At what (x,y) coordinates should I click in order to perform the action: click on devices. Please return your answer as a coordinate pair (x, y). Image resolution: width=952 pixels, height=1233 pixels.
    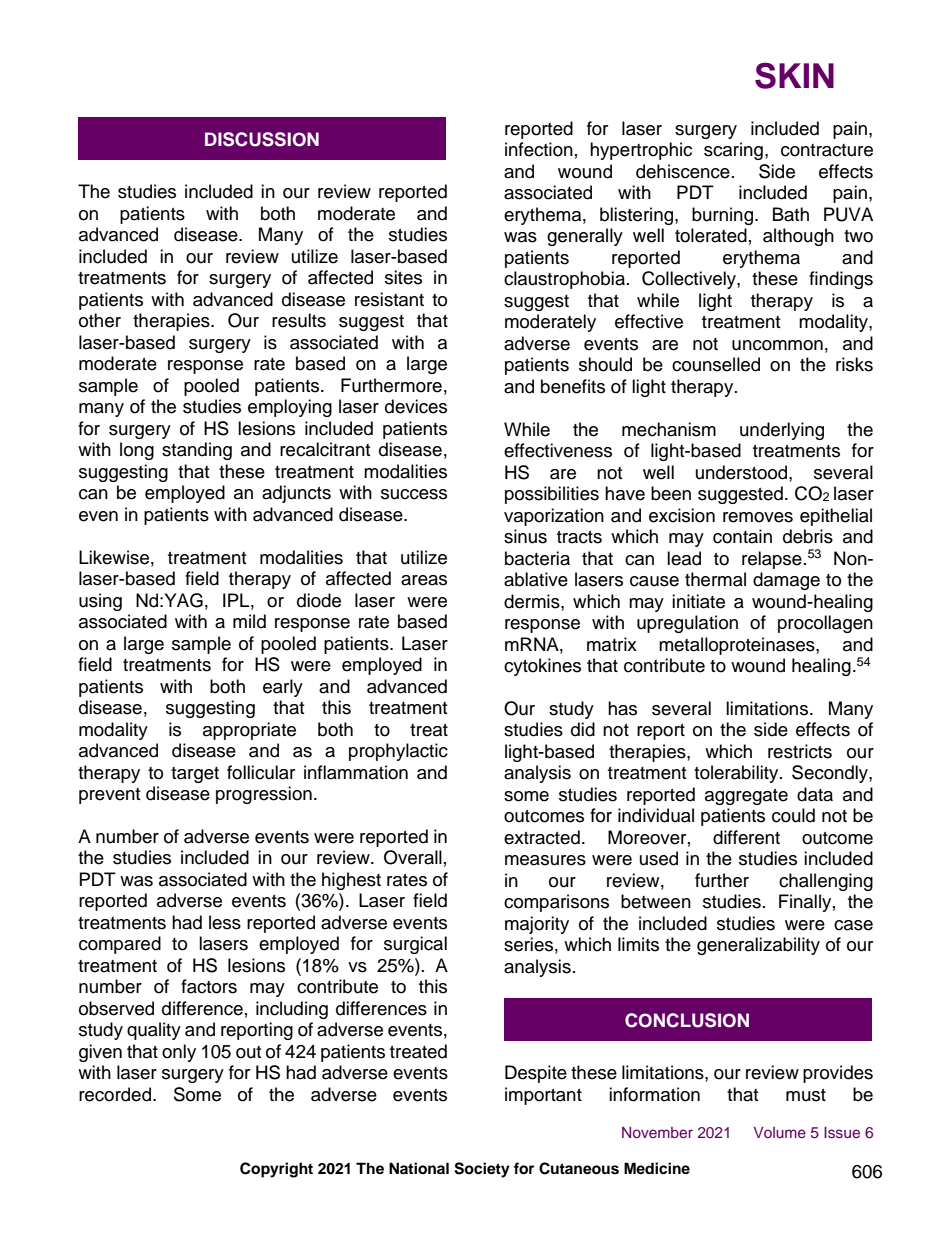
    Looking at the image, I should click on (416, 406).
